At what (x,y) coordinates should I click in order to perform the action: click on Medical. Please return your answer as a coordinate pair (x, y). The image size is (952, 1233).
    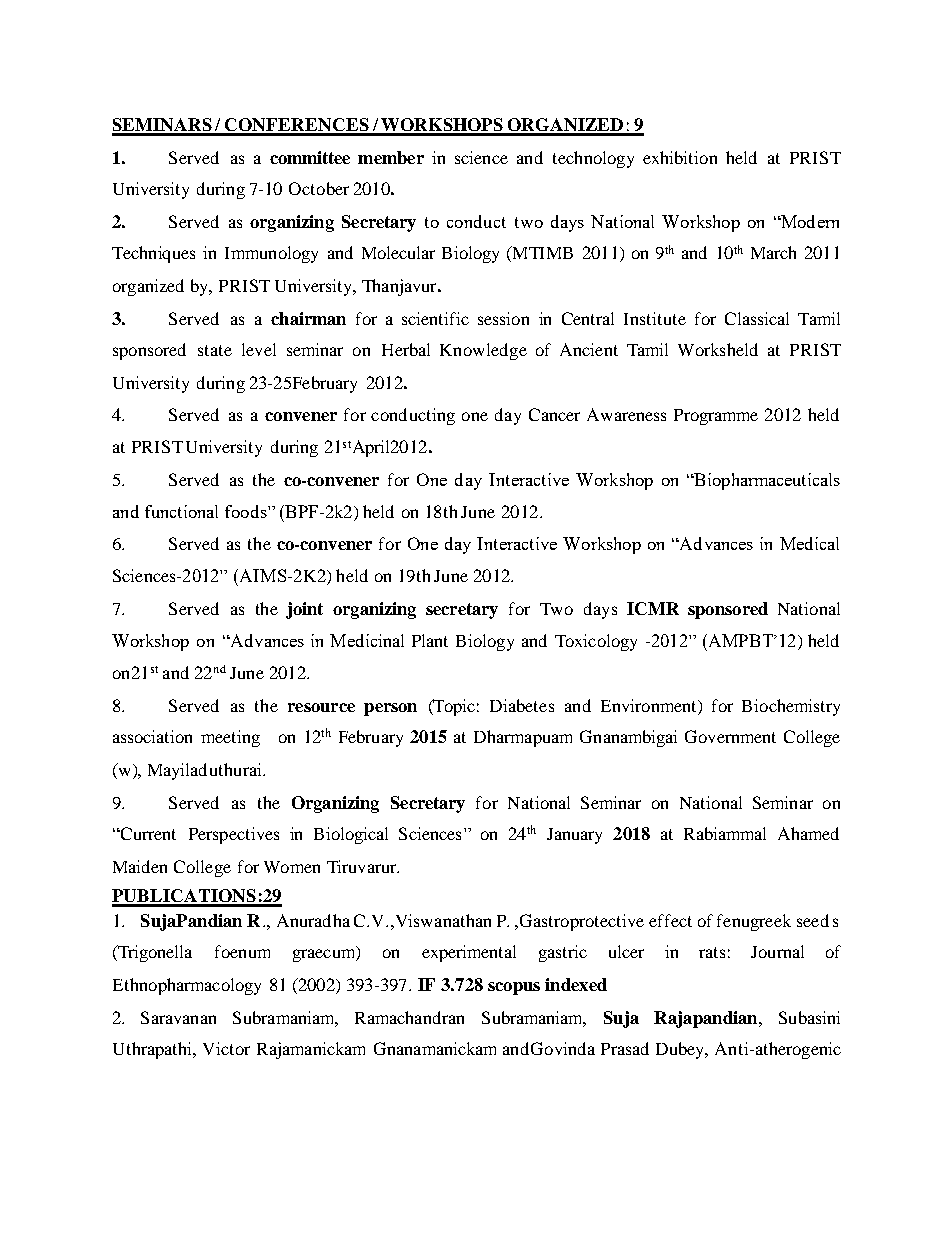
    Looking at the image, I should click on (809, 543).
